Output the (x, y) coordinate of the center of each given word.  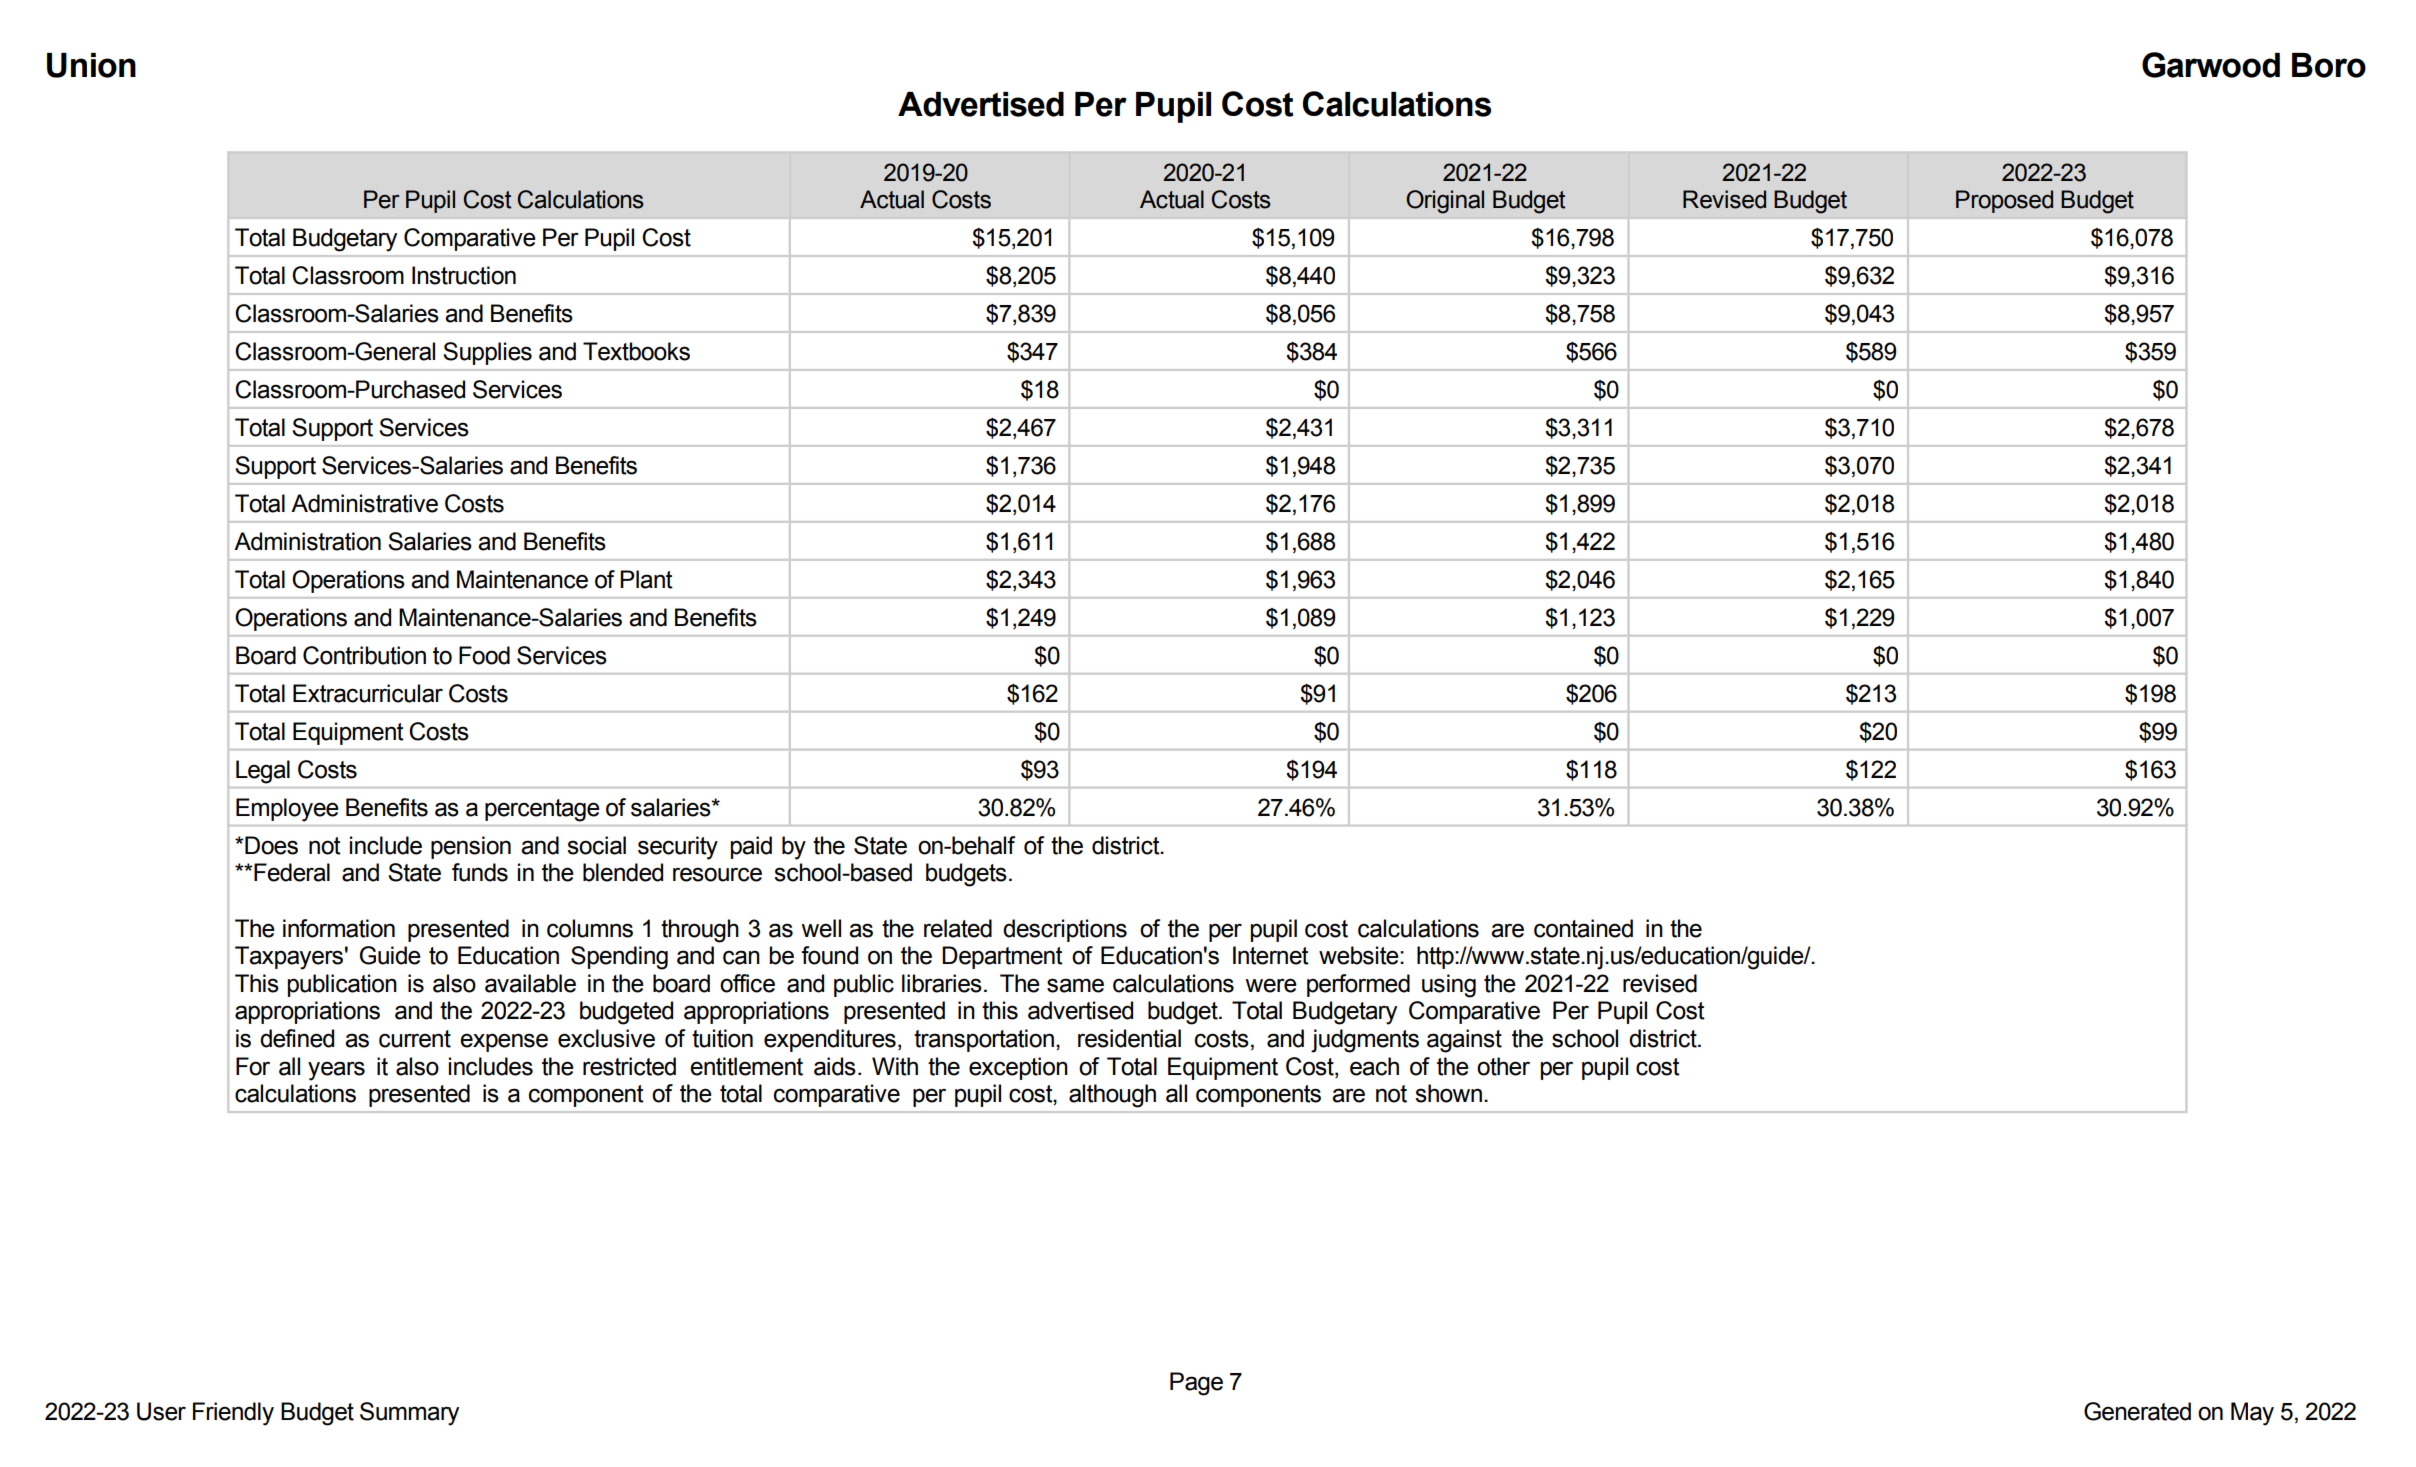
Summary (409, 1414)
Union (91, 65)
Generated (2137, 1411)
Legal (263, 772)
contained (1583, 928)
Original (1445, 202)
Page (1196, 1384)
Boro (2329, 65)
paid (751, 847)
